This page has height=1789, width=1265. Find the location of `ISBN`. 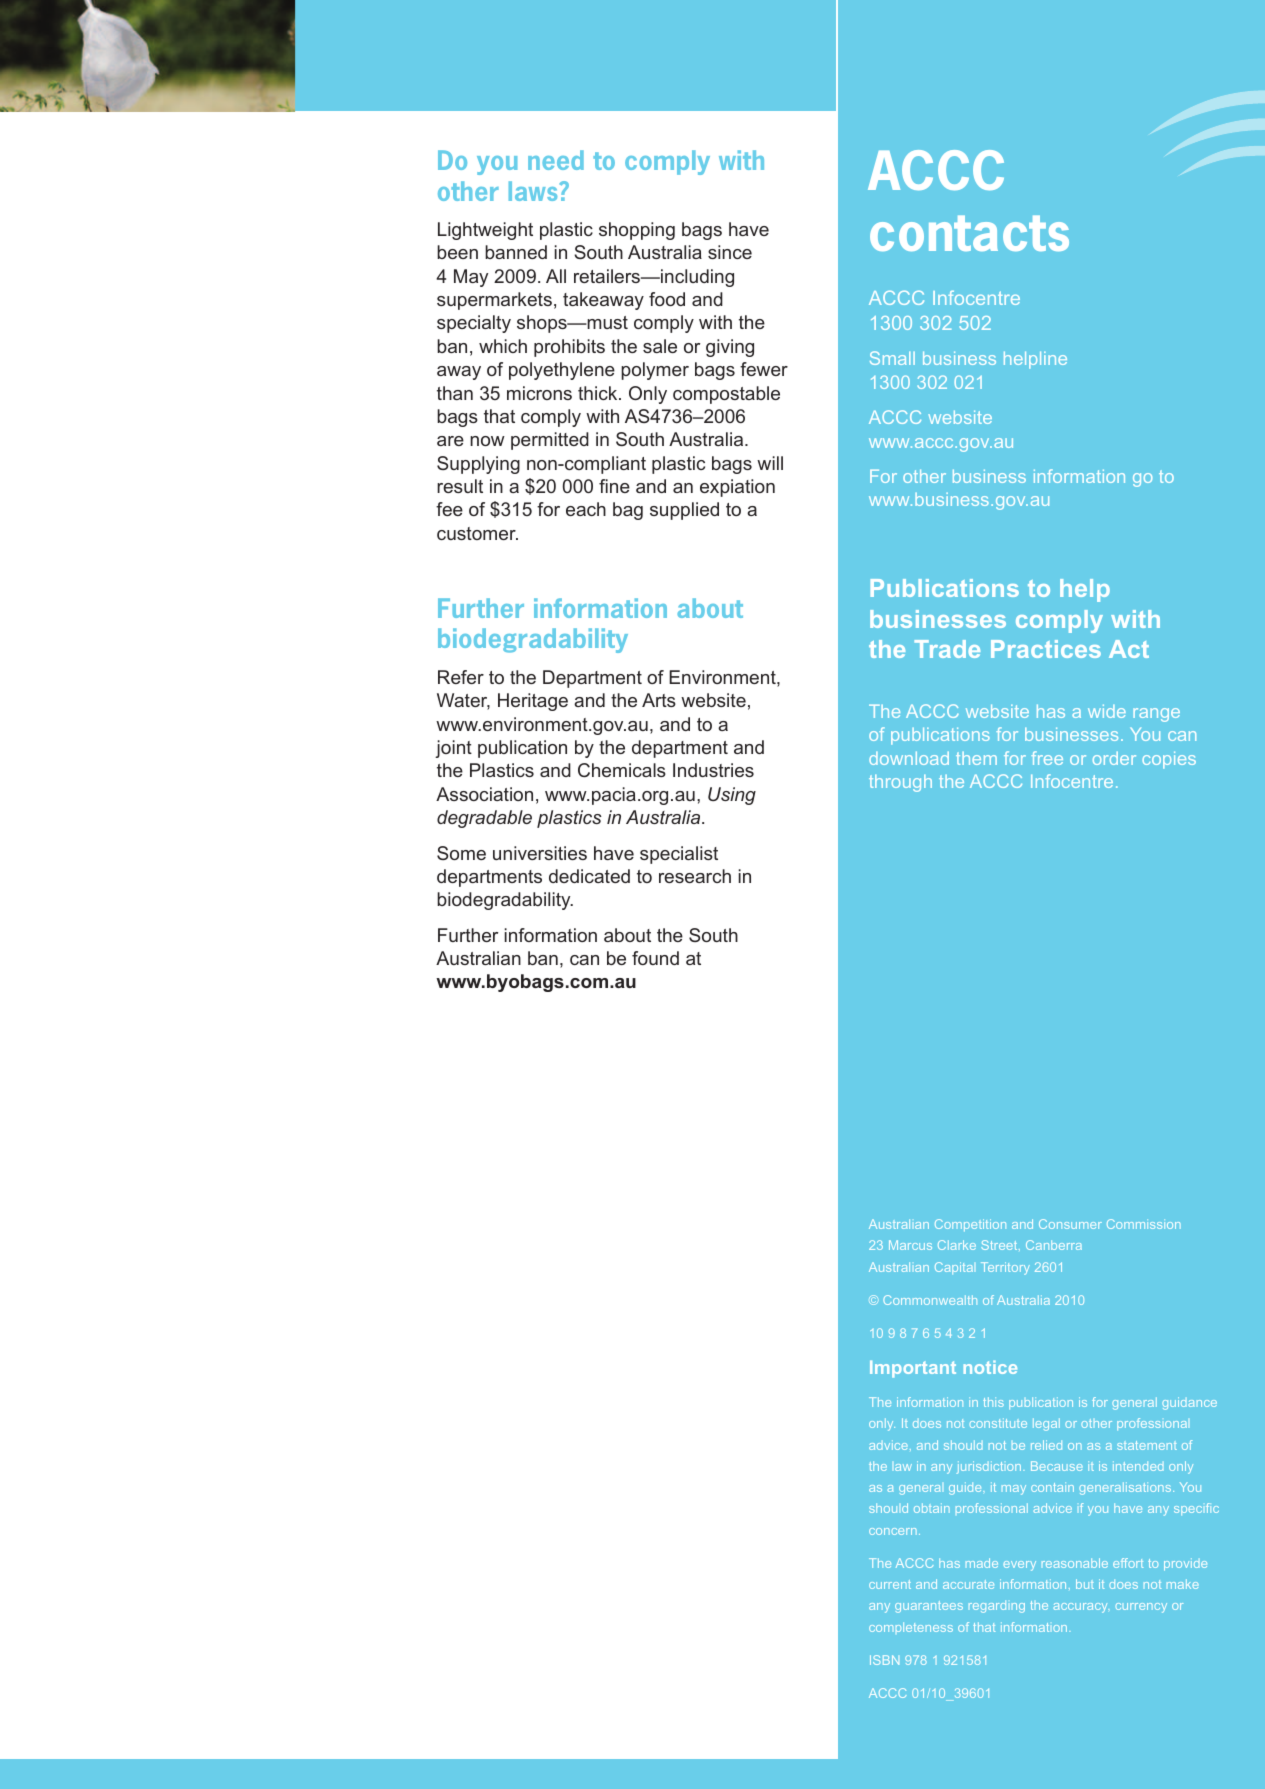

ISBN is located at coordinates (884, 1660).
